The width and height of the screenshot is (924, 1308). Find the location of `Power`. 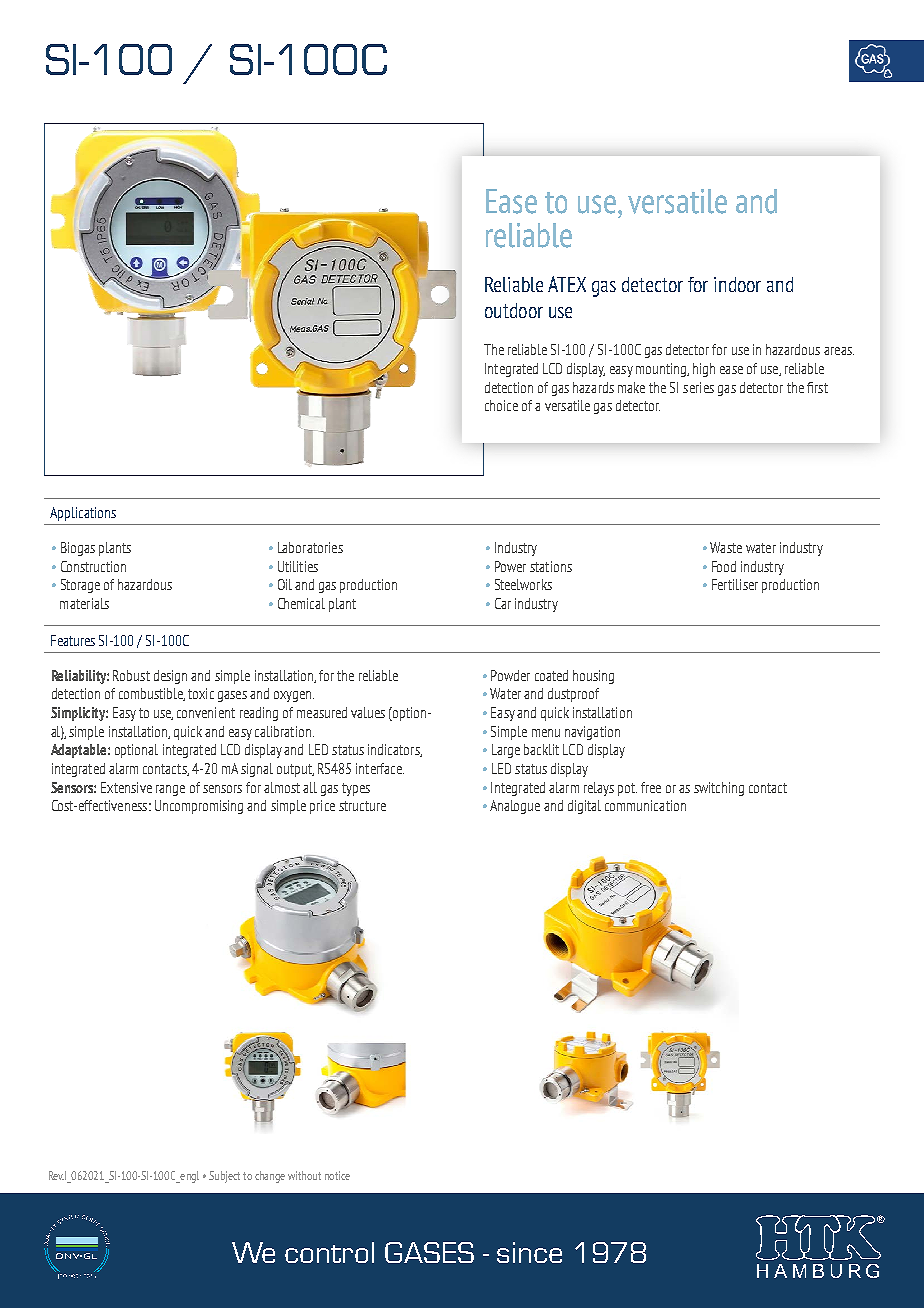

Power is located at coordinates (510, 566).
